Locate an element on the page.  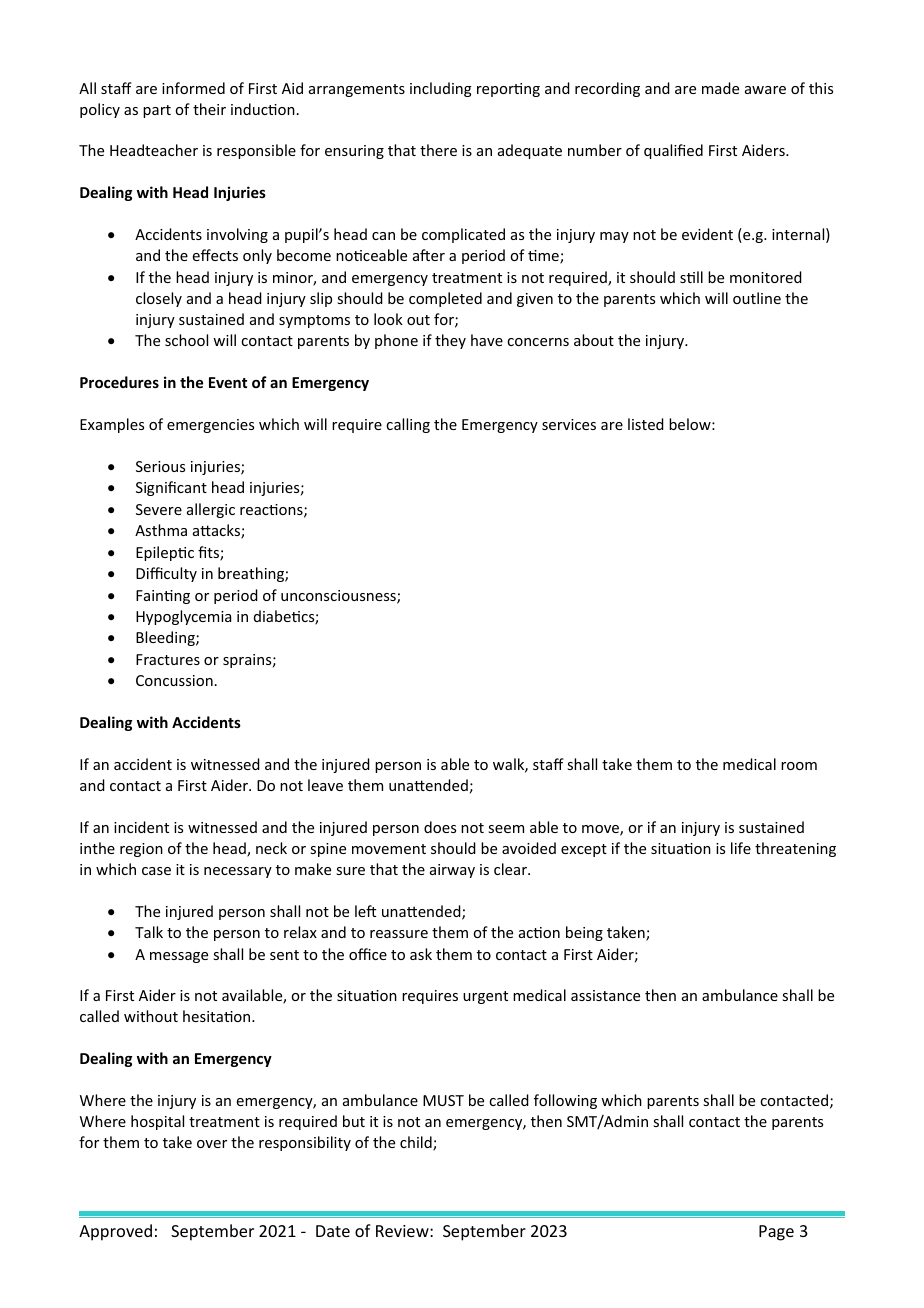
region is located at coordinates (141, 850).
